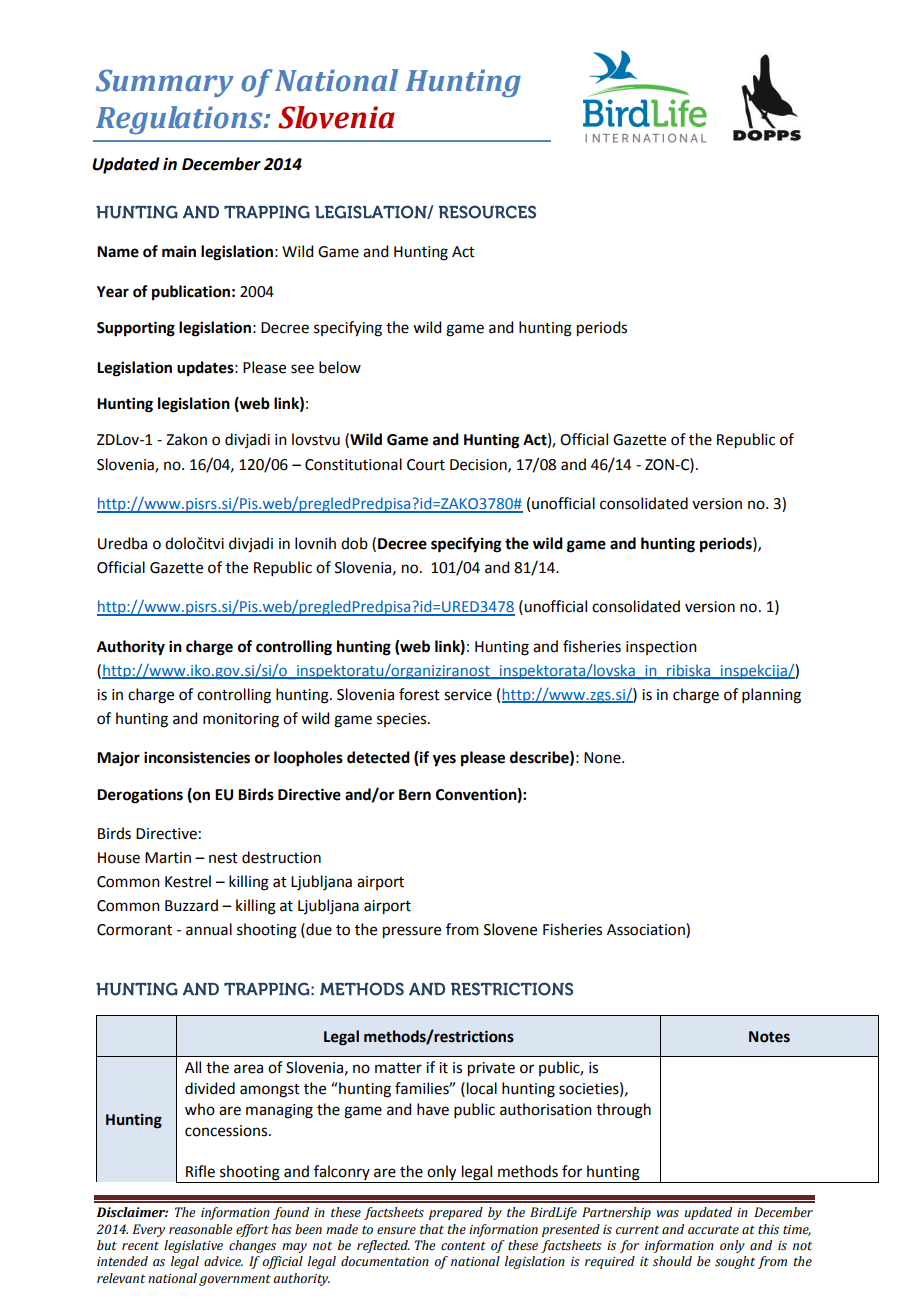 The image size is (924, 1308). I want to click on All, so click(193, 1067).
